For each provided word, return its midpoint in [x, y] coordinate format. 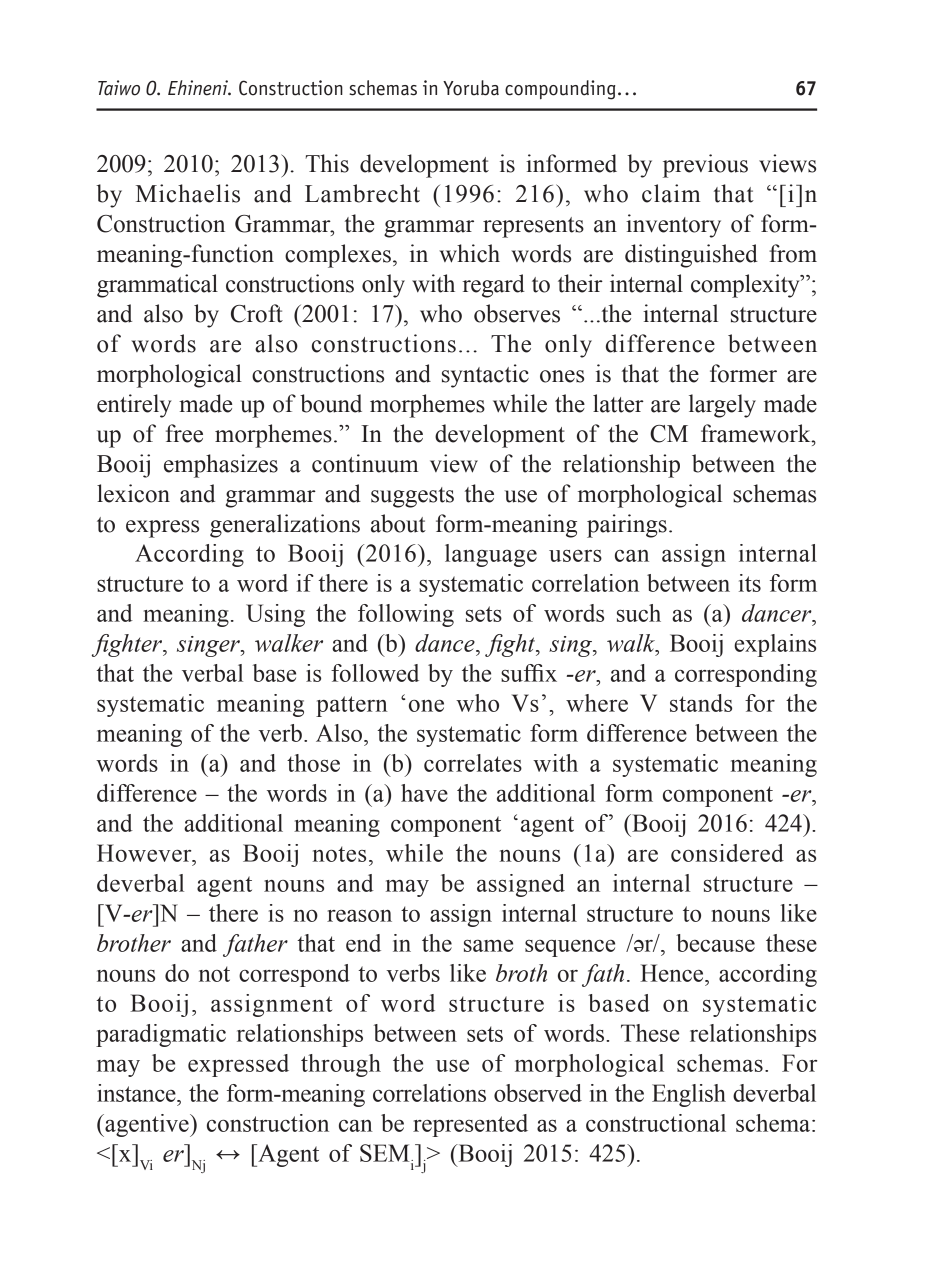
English [689, 1095]
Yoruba [471, 88]
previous [705, 166]
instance [137, 1093]
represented [470, 1125]
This [327, 163]
